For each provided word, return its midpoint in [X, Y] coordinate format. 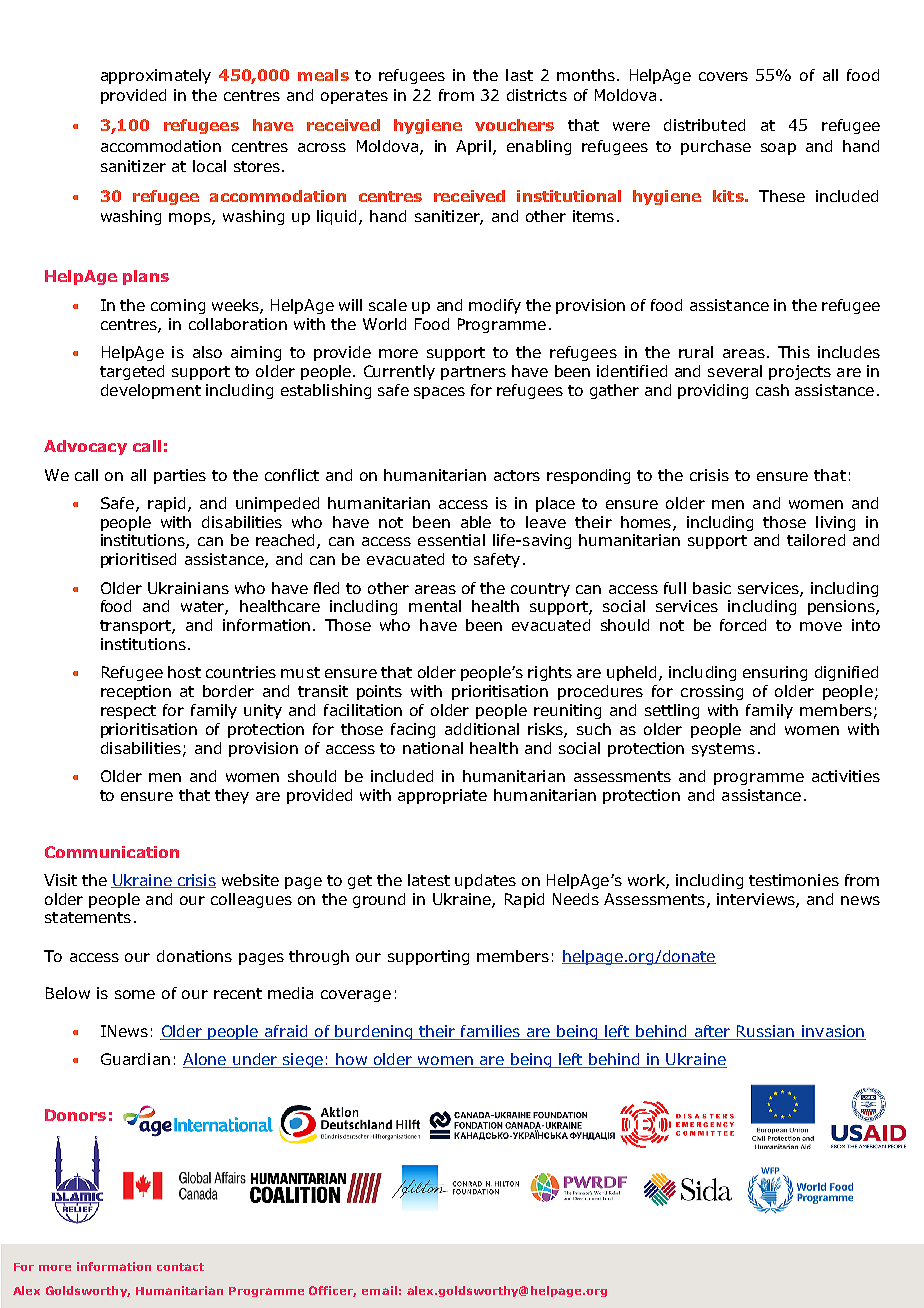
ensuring [775, 673]
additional [482, 729]
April [473, 147]
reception [136, 692]
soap [778, 149]
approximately [156, 76]
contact [180, 1267]
